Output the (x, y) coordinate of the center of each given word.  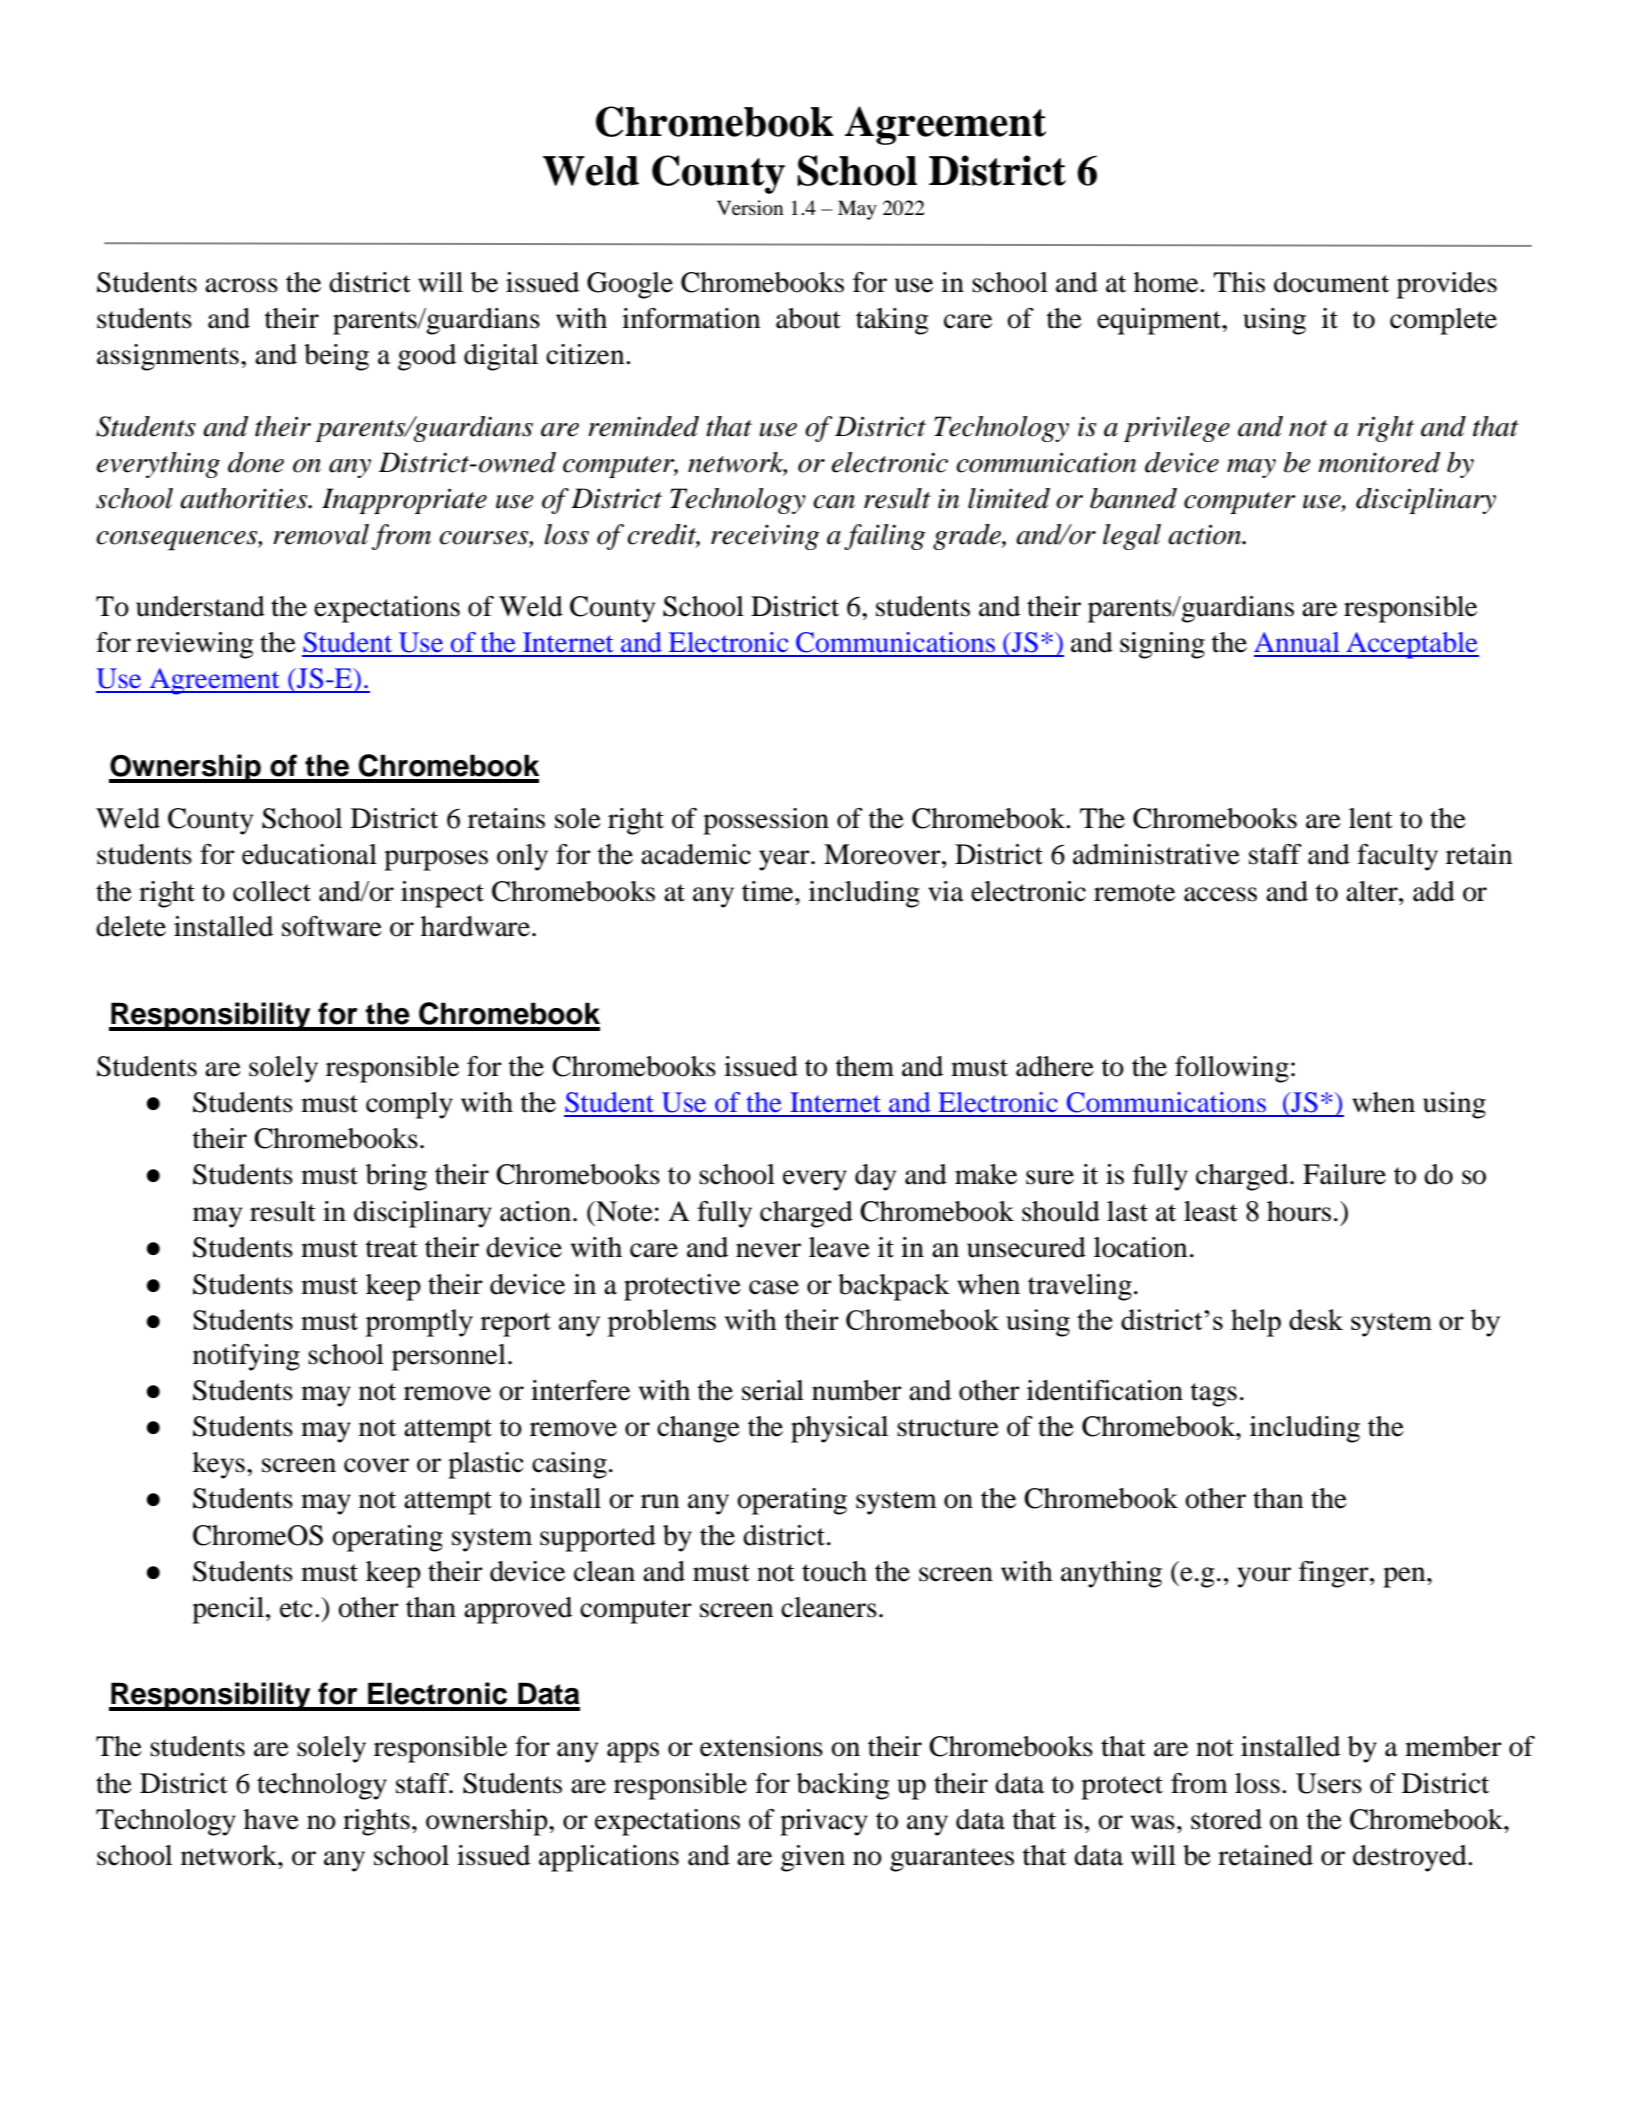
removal (321, 534)
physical (839, 1429)
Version (750, 208)
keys (218, 1465)
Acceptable (1411, 645)
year (785, 860)
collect (272, 891)
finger (1335, 1574)
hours (1299, 1211)
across (241, 285)
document (1331, 282)
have (271, 1819)
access (1220, 894)
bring (396, 1177)
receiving (765, 537)
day (875, 1177)
